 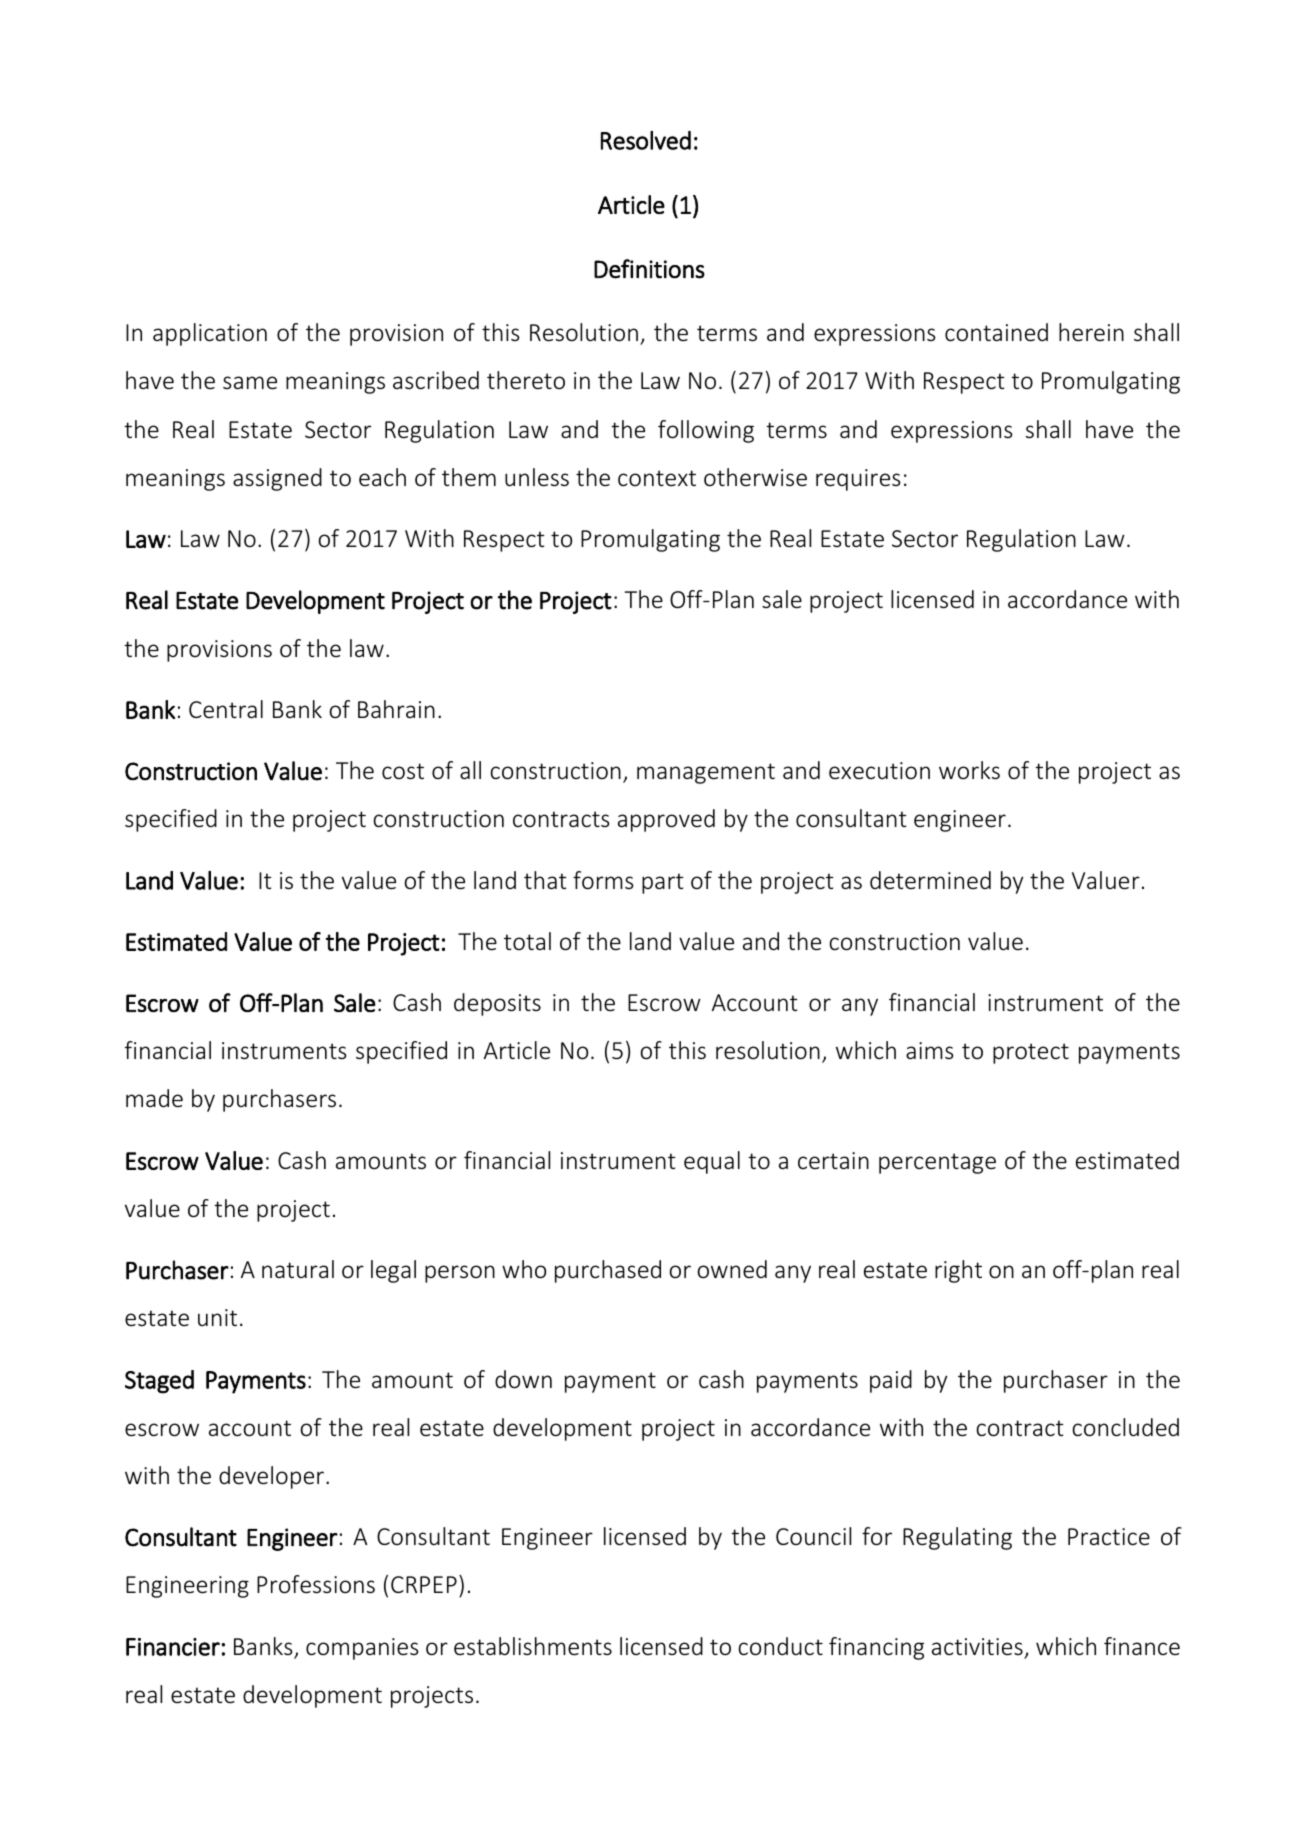 I want to click on application, so click(x=210, y=334).
